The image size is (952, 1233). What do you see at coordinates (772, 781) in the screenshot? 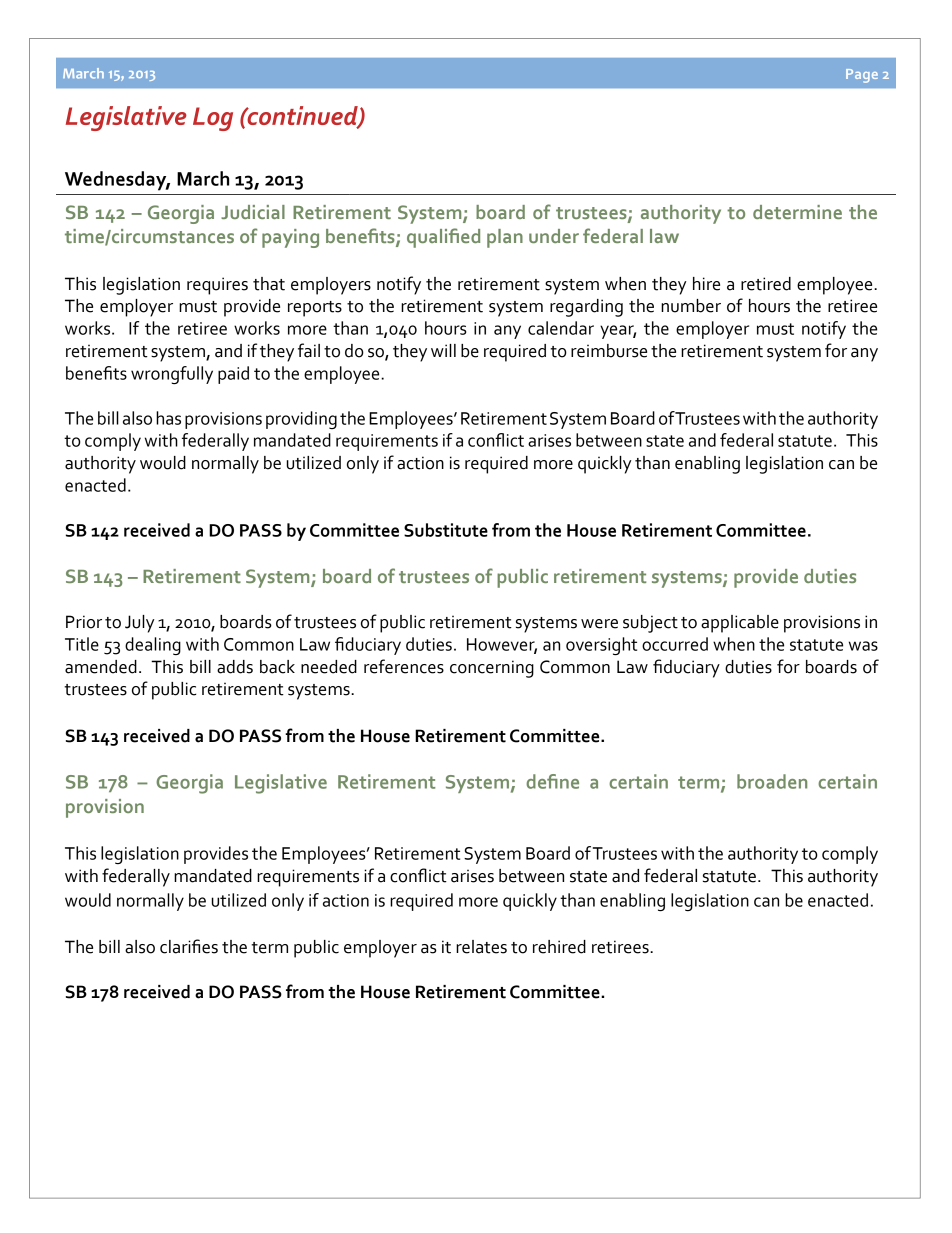
I see `broaden` at bounding box center [772, 781].
